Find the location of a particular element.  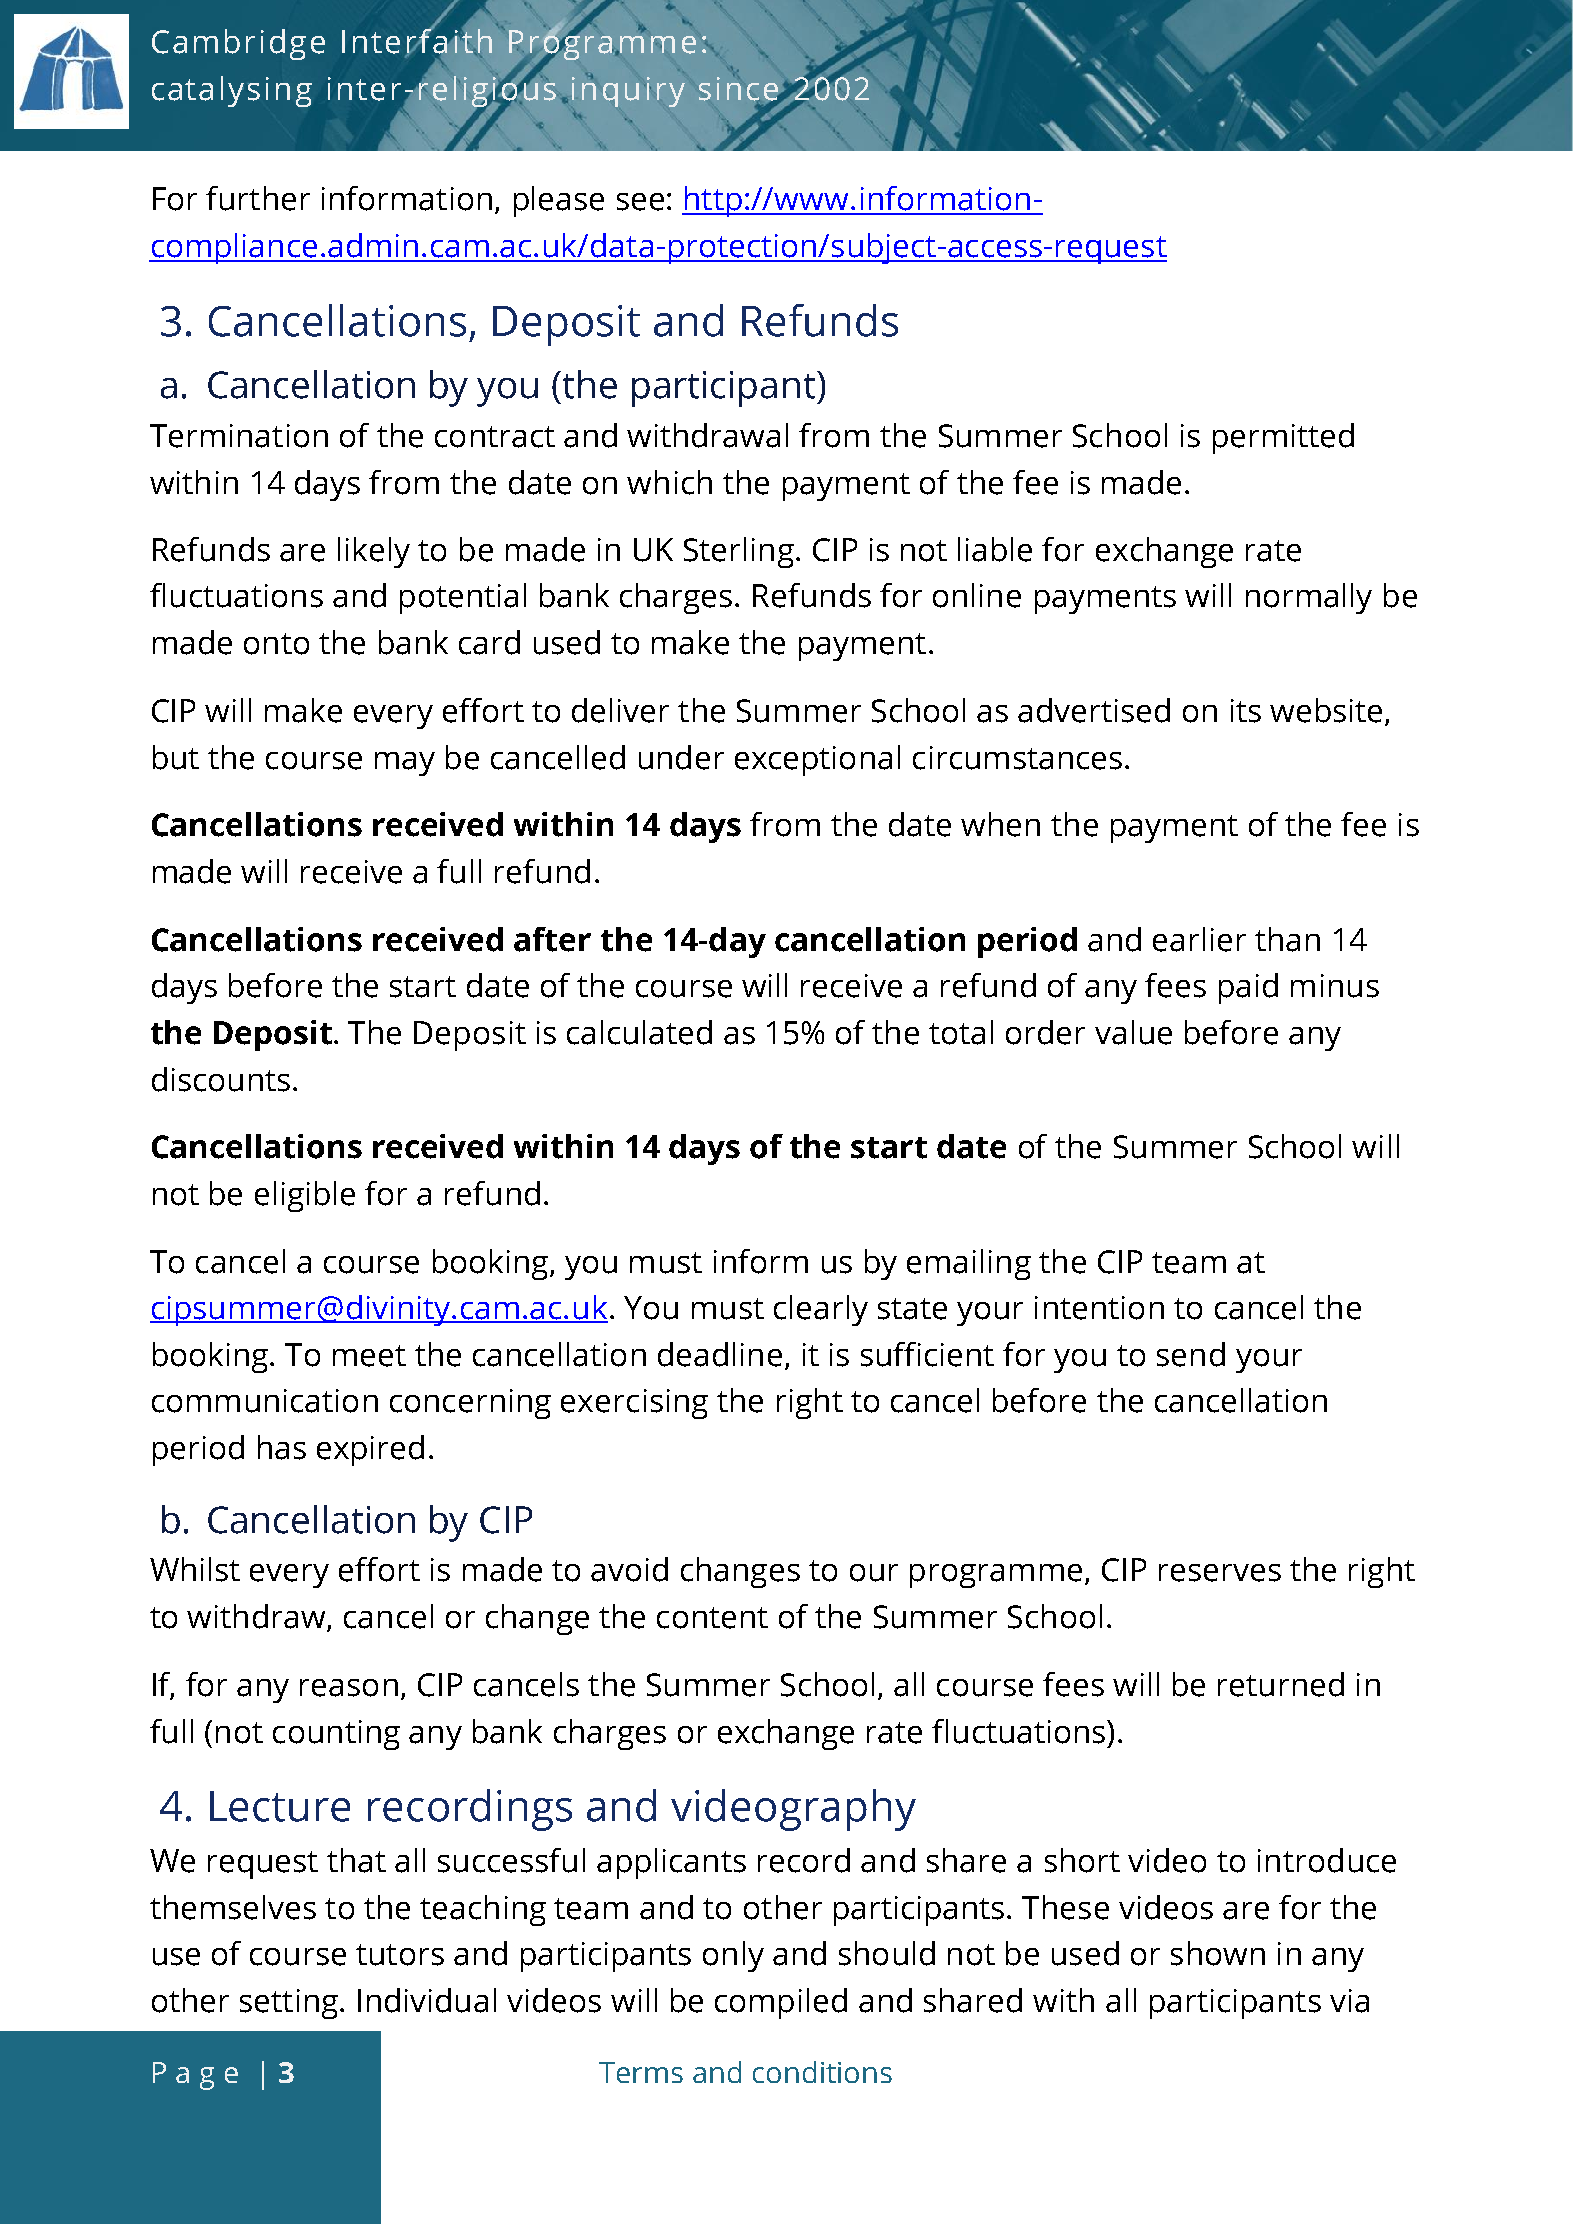

compiled is located at coordinates (781, 2003).
